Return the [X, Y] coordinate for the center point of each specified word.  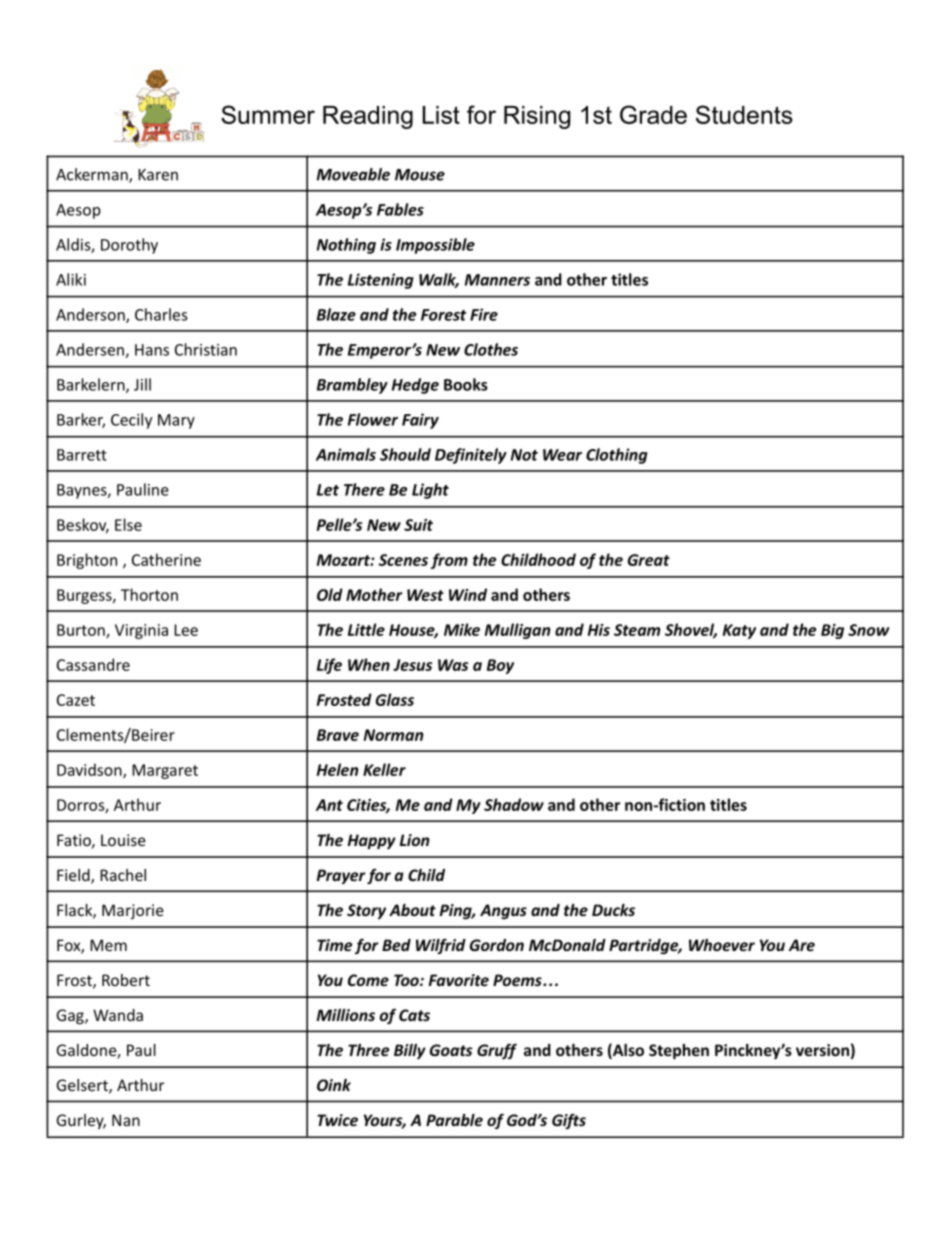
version [822, 1050]
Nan [126, 1120]
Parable [454, 1120]
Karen [158, 175]
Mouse [420, 175]
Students [744, 114]
